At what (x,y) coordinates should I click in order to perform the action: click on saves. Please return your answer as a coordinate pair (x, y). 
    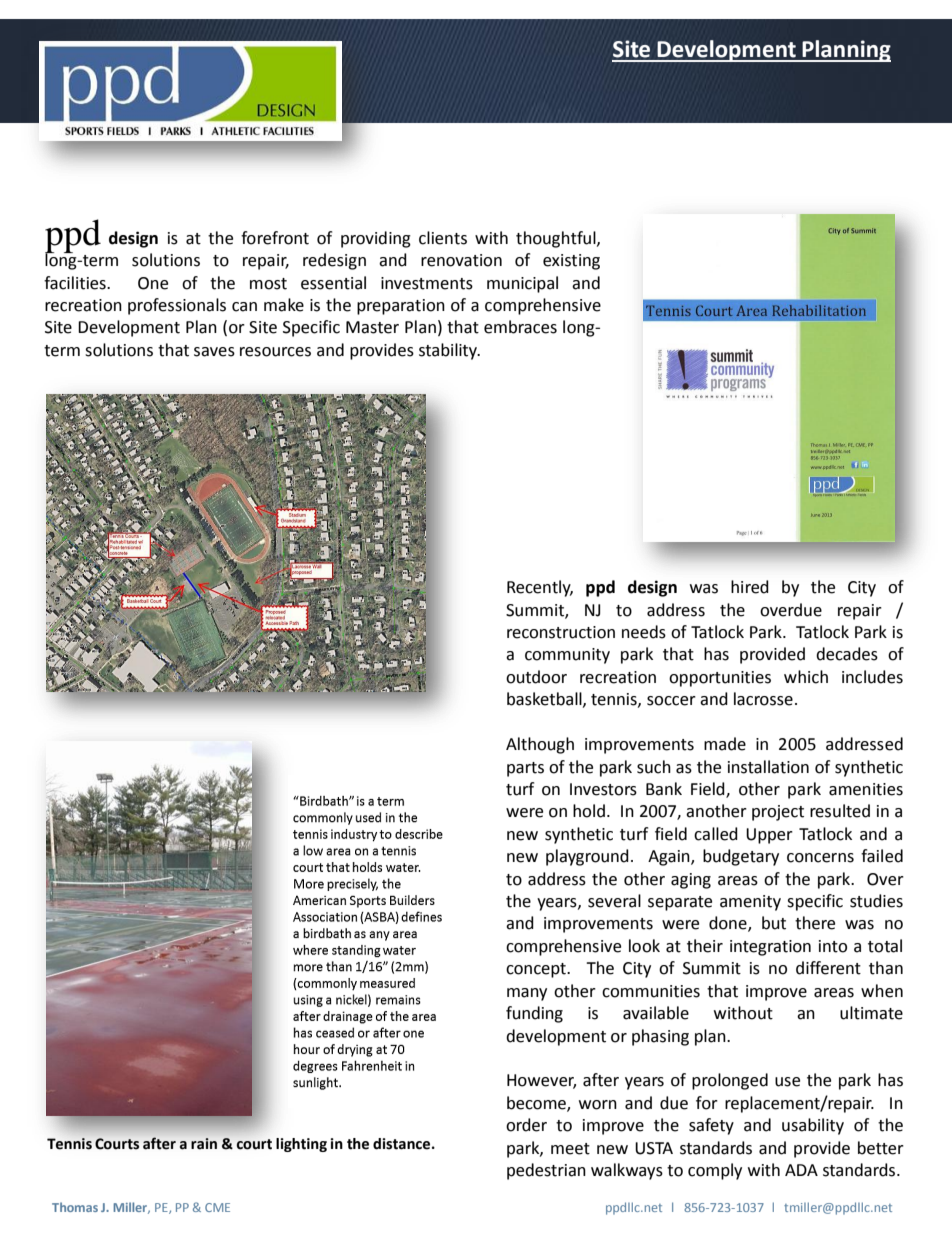
    Looking at the image, I should click on (214, 352).
